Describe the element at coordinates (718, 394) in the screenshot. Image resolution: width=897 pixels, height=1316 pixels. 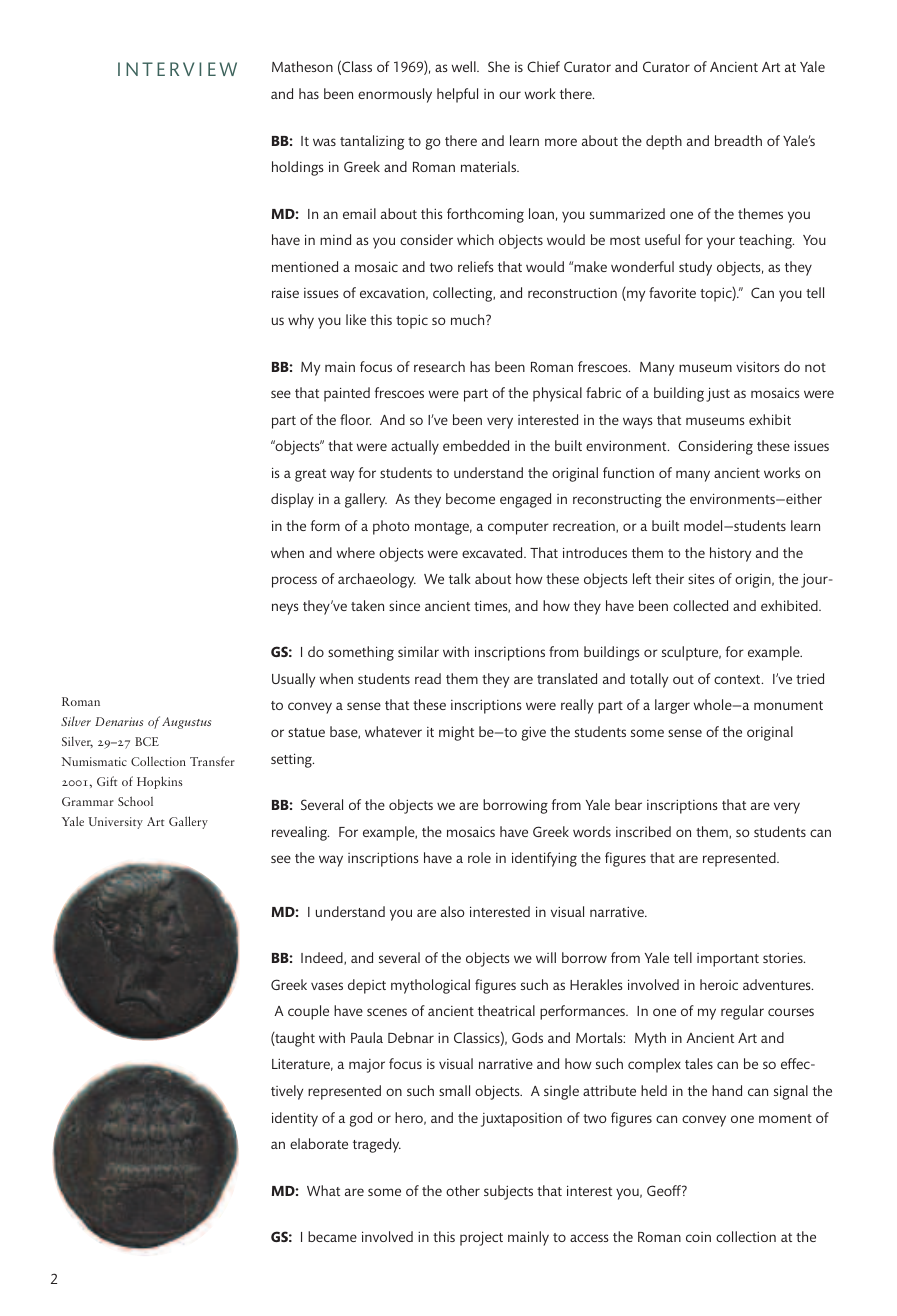
I see `just` at that location.
